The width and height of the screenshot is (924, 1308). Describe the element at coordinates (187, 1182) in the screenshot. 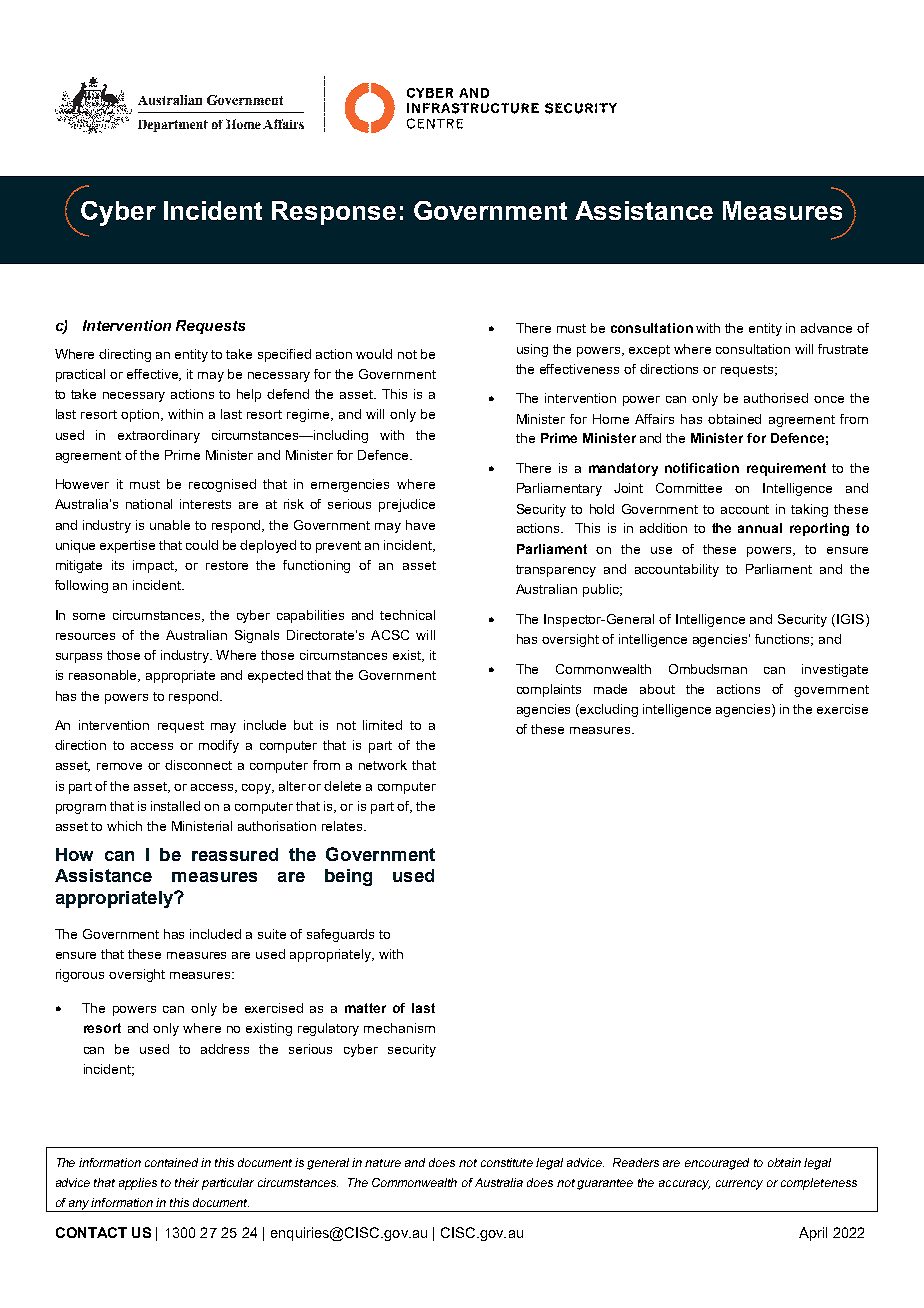

I see `their` at that location.
